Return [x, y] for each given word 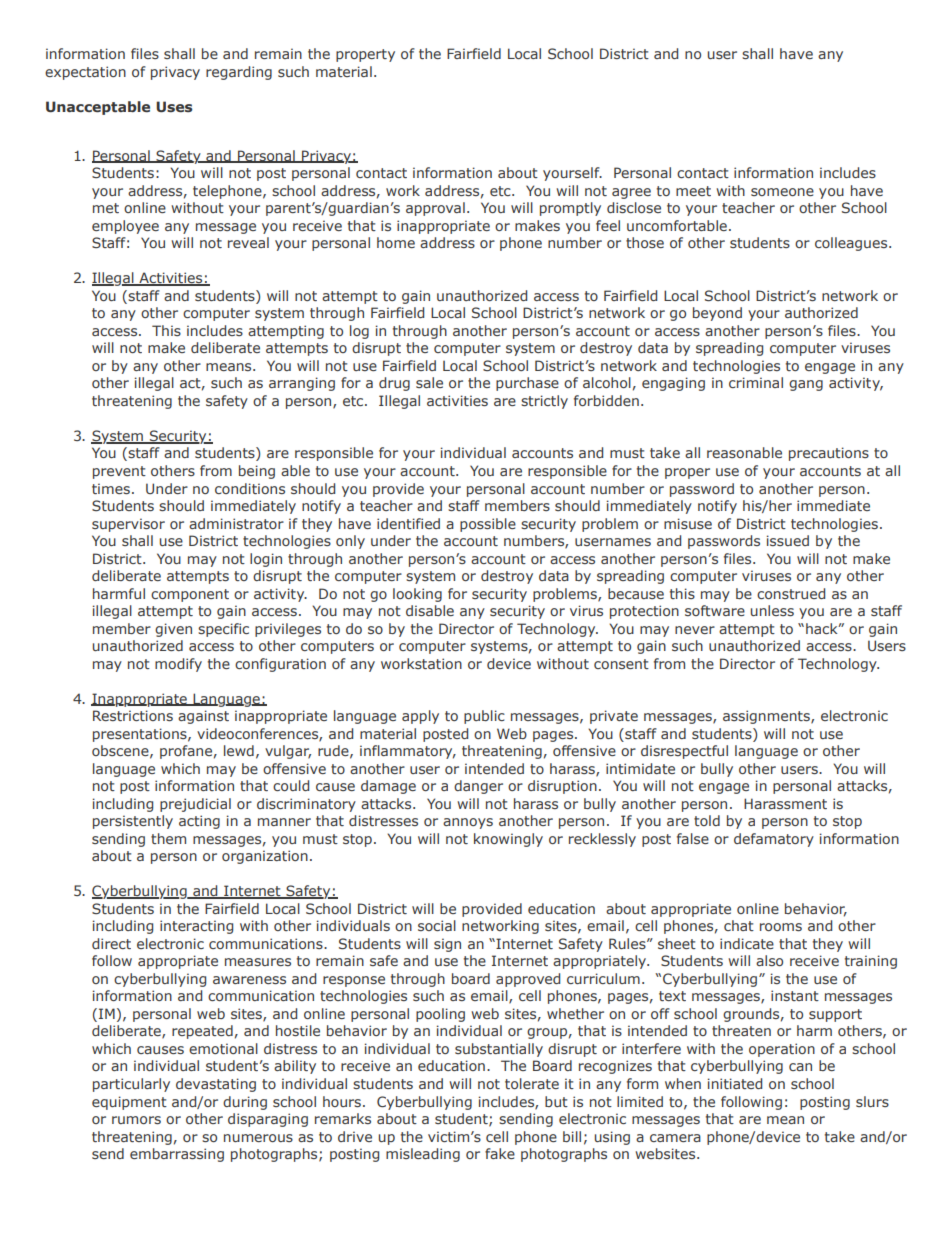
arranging [302, 384]
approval [435, 209]
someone [782, 192]
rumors [136, 1120]
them [168, 838]
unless [772, 610]
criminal [756, 382]
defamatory [774, 840]
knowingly [508, 840]
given [173, 630]
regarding [239, 73]
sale [429, 382]
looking [417, 595]
